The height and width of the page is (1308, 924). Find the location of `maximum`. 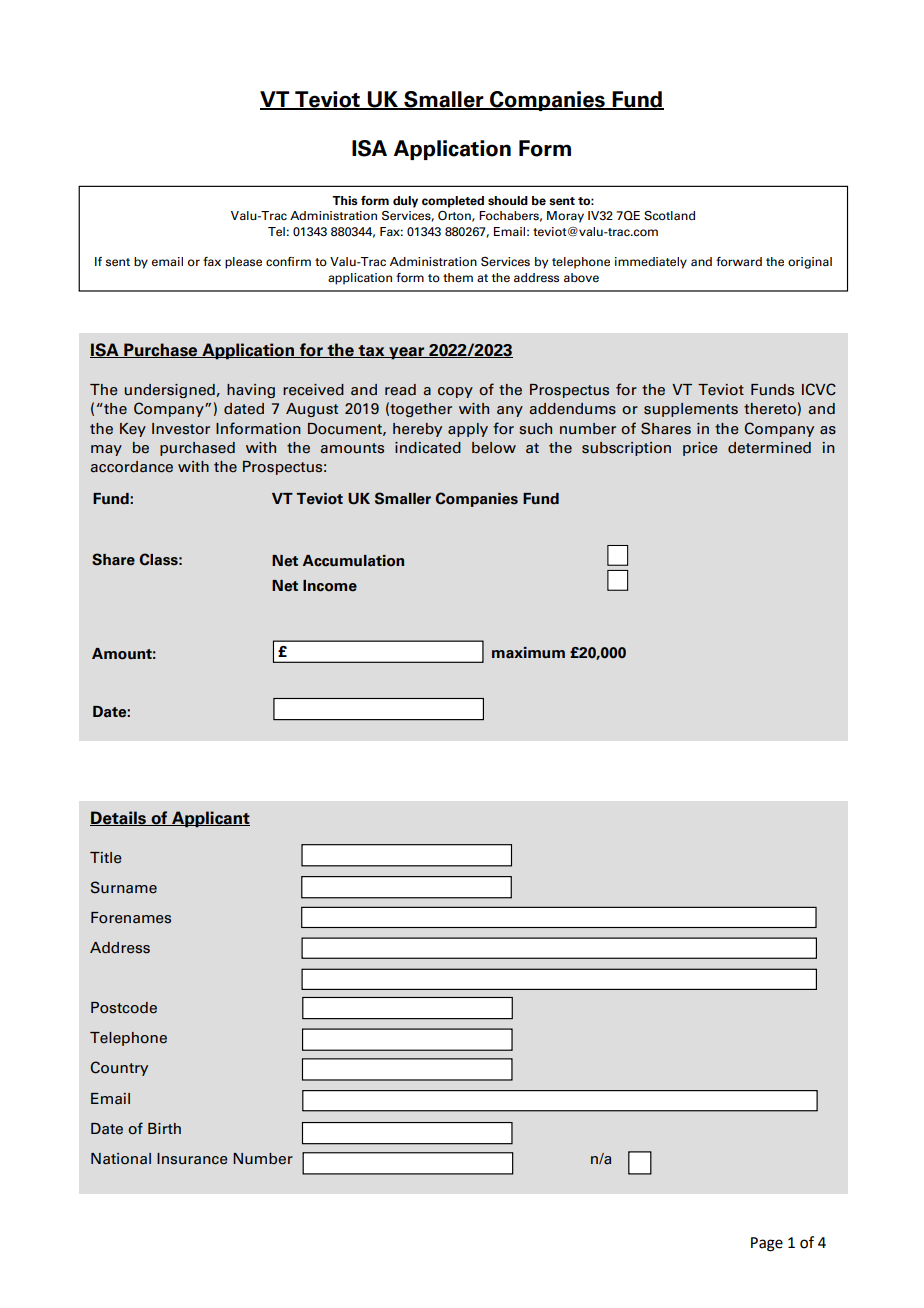

maximum is located at coordinates (528, 653).
